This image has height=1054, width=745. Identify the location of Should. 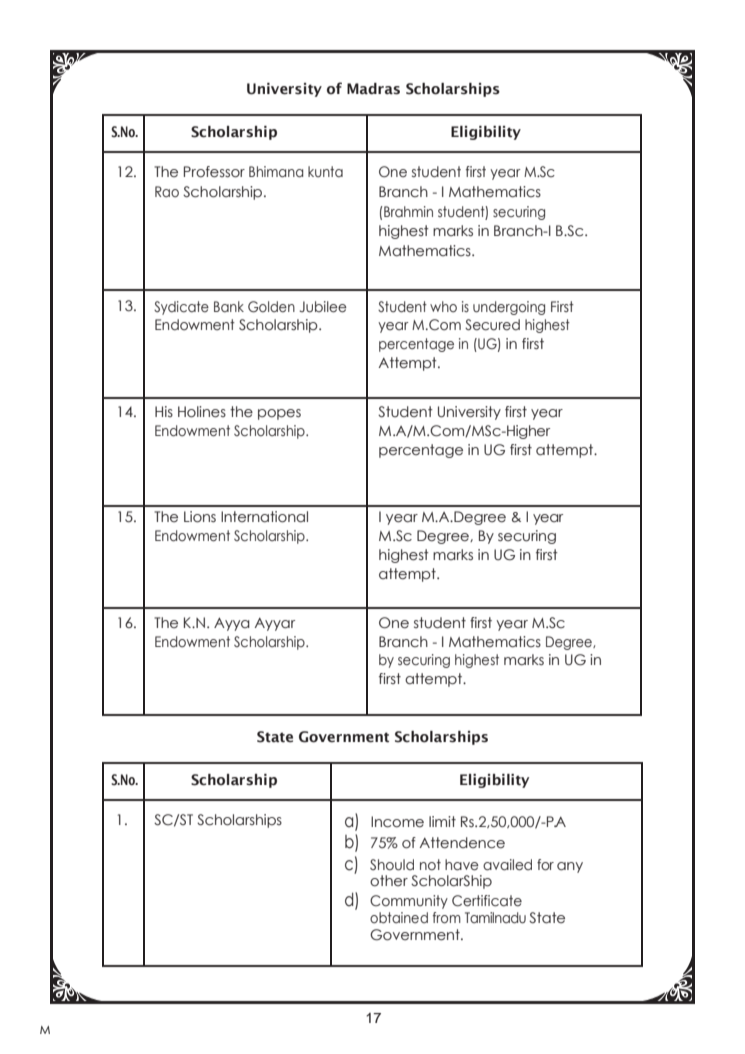
(392, 865).
